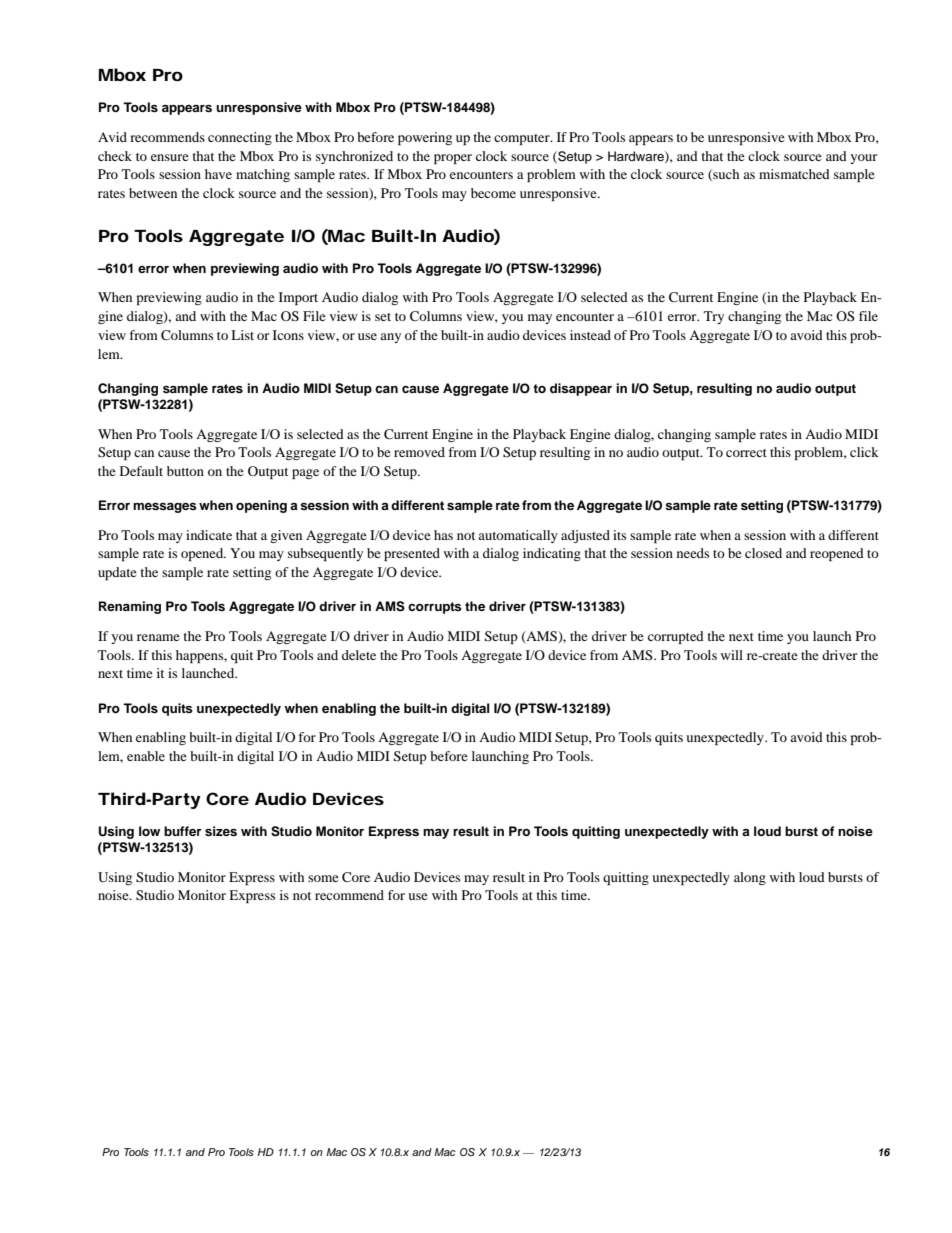 The image size is (952, 1233). Describe the element at coordinates (453, 159) in the page. I see `proper` at that location.
